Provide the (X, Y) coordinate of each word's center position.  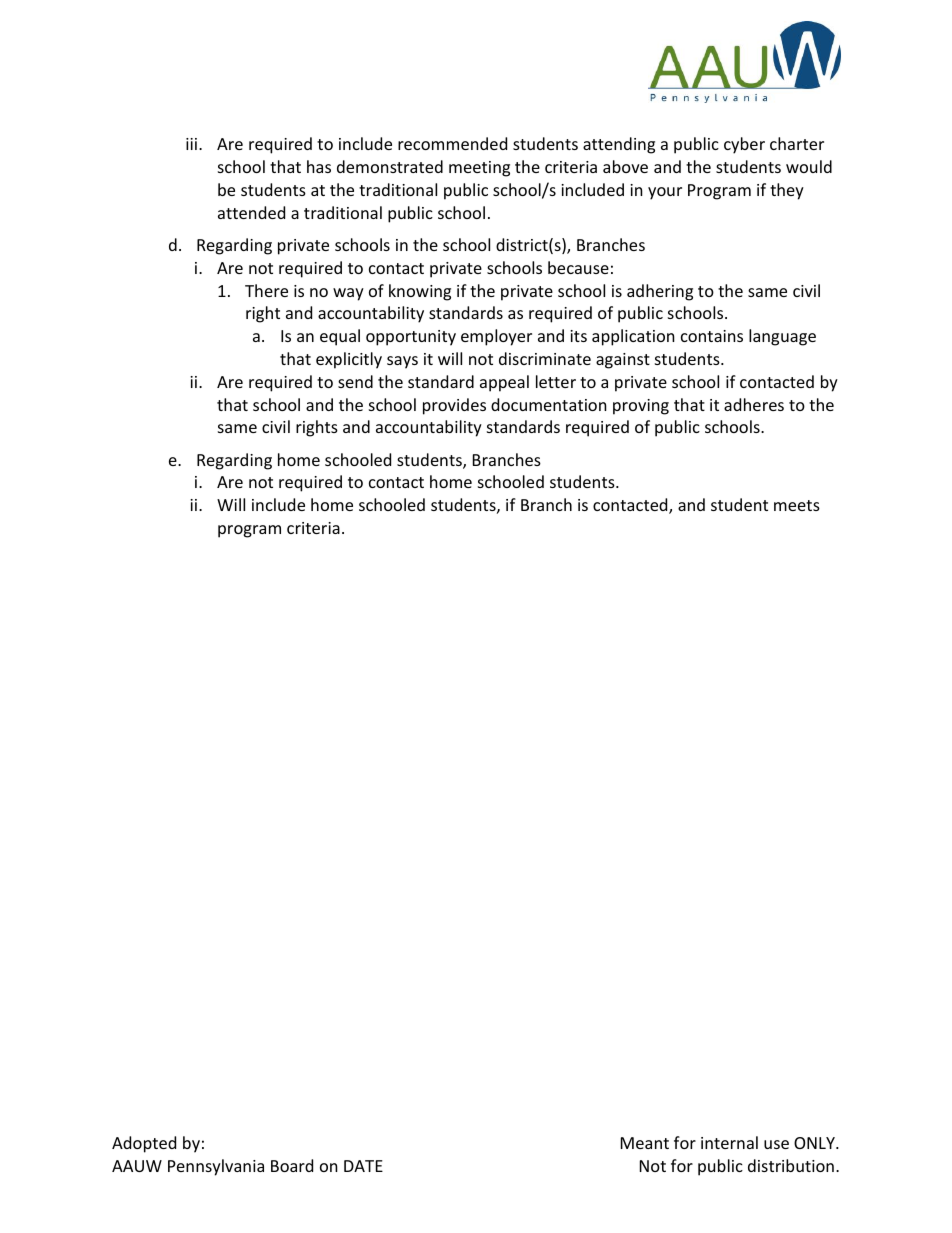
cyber (744, 145)
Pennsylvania (216, 1167)
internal (729, 1142)
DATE (363, 1166)
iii (193, 144)
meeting (479, 169)
